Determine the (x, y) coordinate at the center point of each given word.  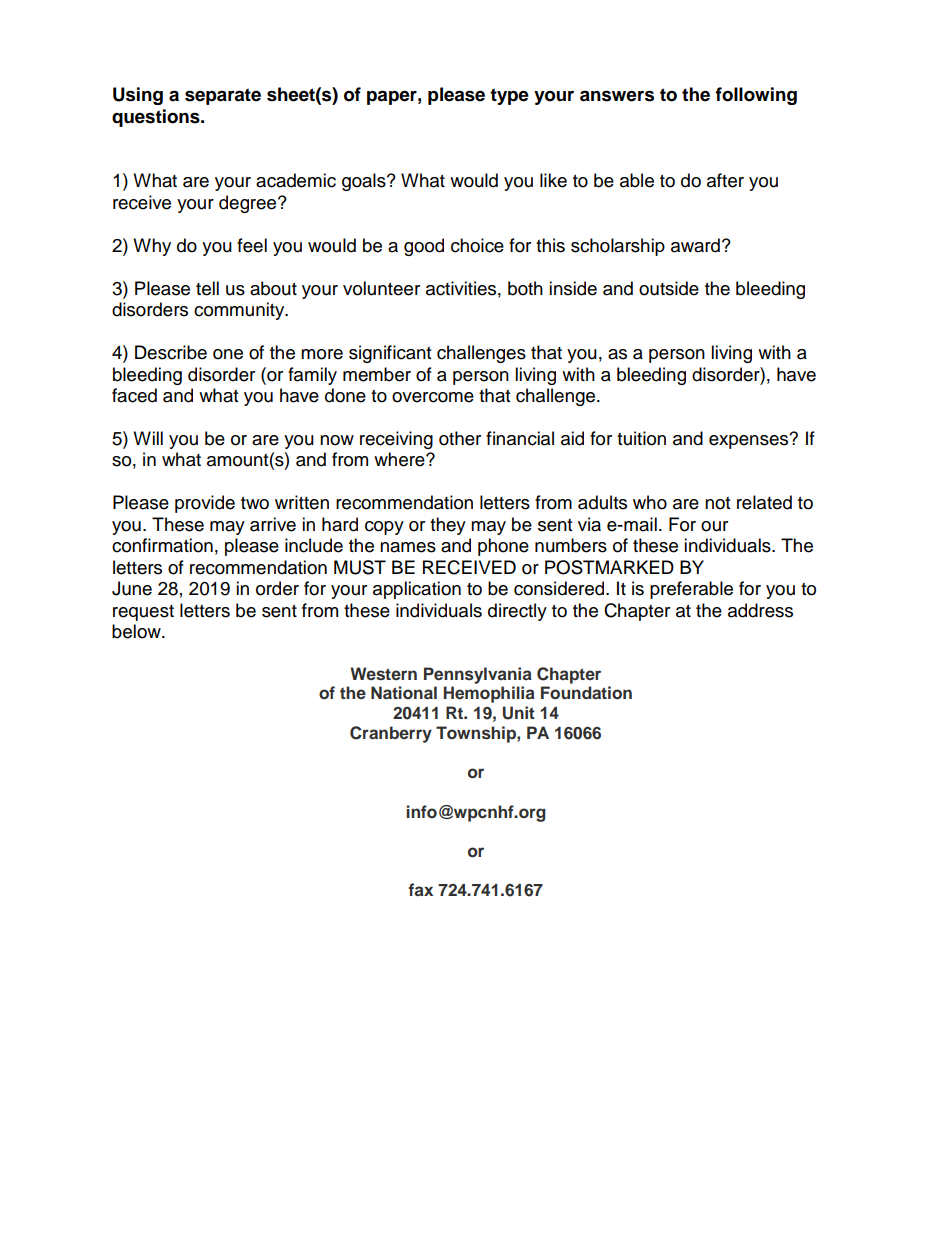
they (448, 526)
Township (477, 734)
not (717, 503)
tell (207, 288)
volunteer (381, 288)
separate (223, 96)
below (137, 631)
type (509, 96)
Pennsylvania (478, 675)
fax (420, 889)
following (756, 96)
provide (205, 504)
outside (669, 288)
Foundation (586, 692)
